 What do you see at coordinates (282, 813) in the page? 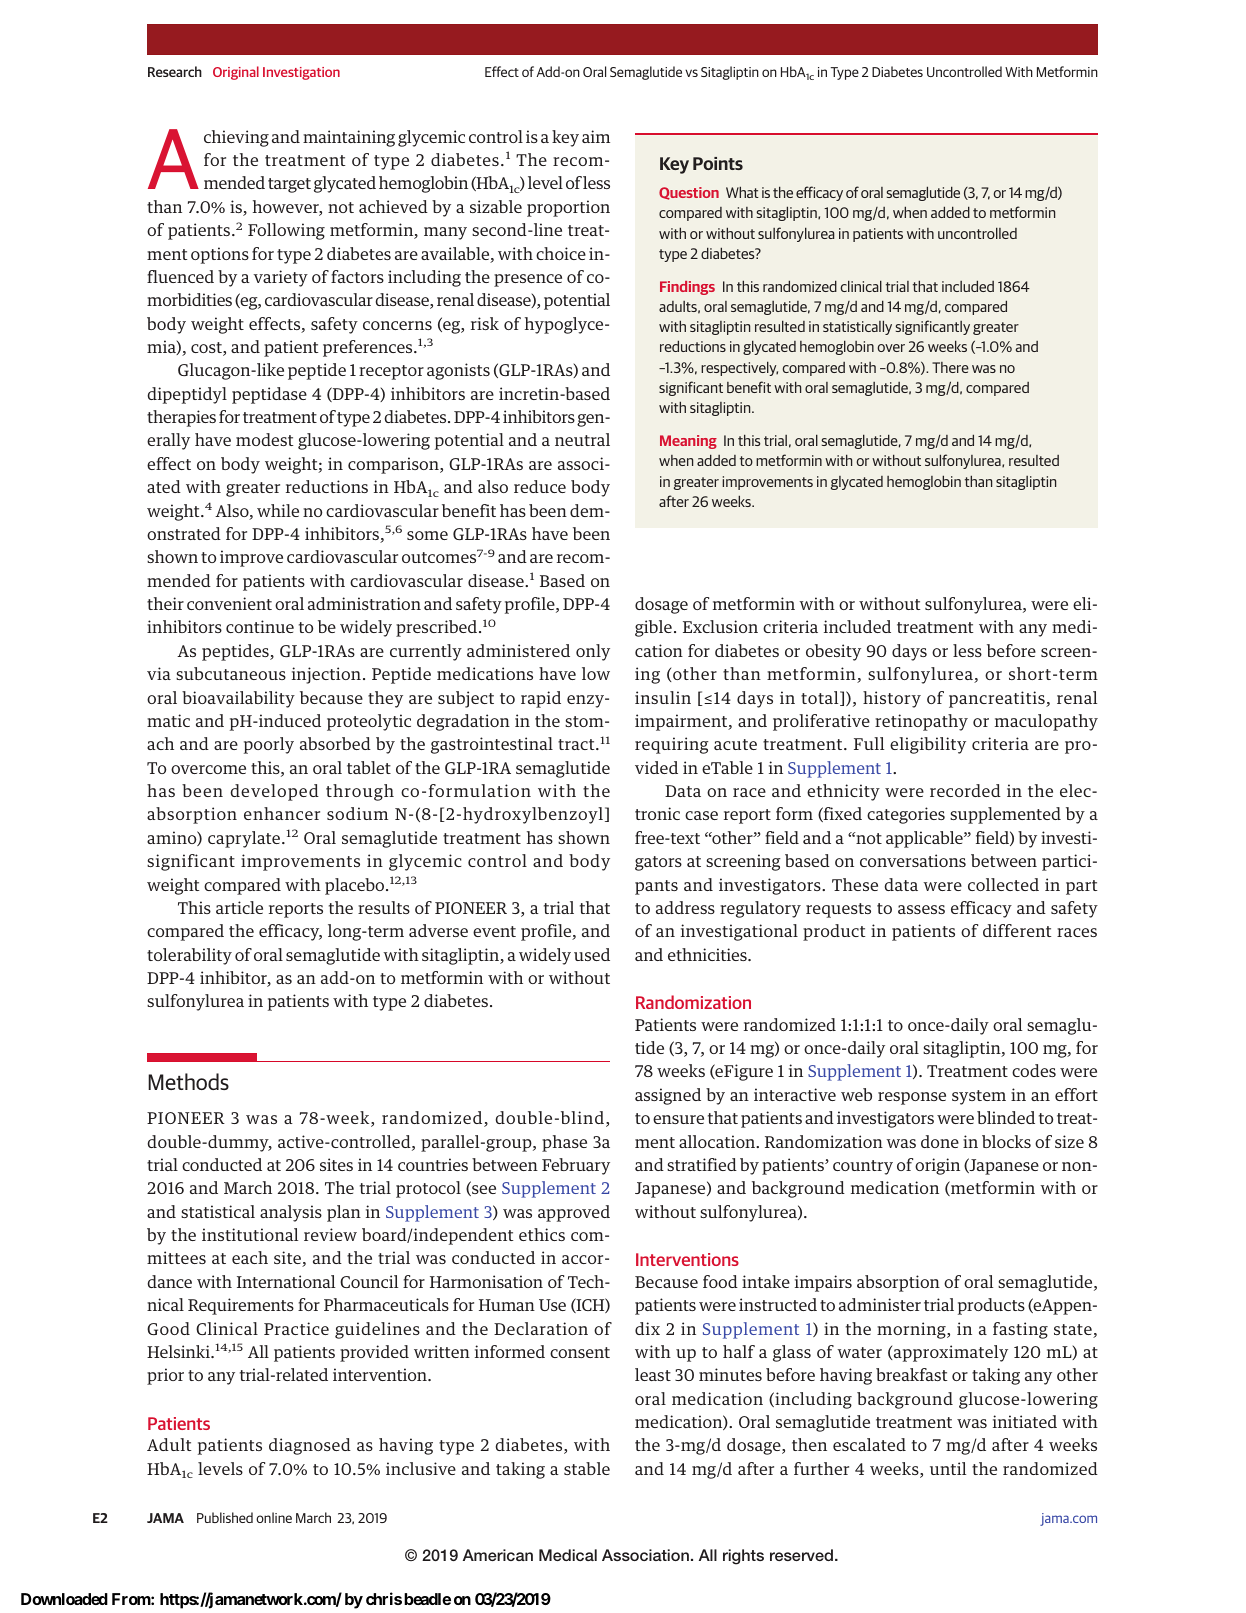
I see `enhancer` at bounding box center [282, 813].
